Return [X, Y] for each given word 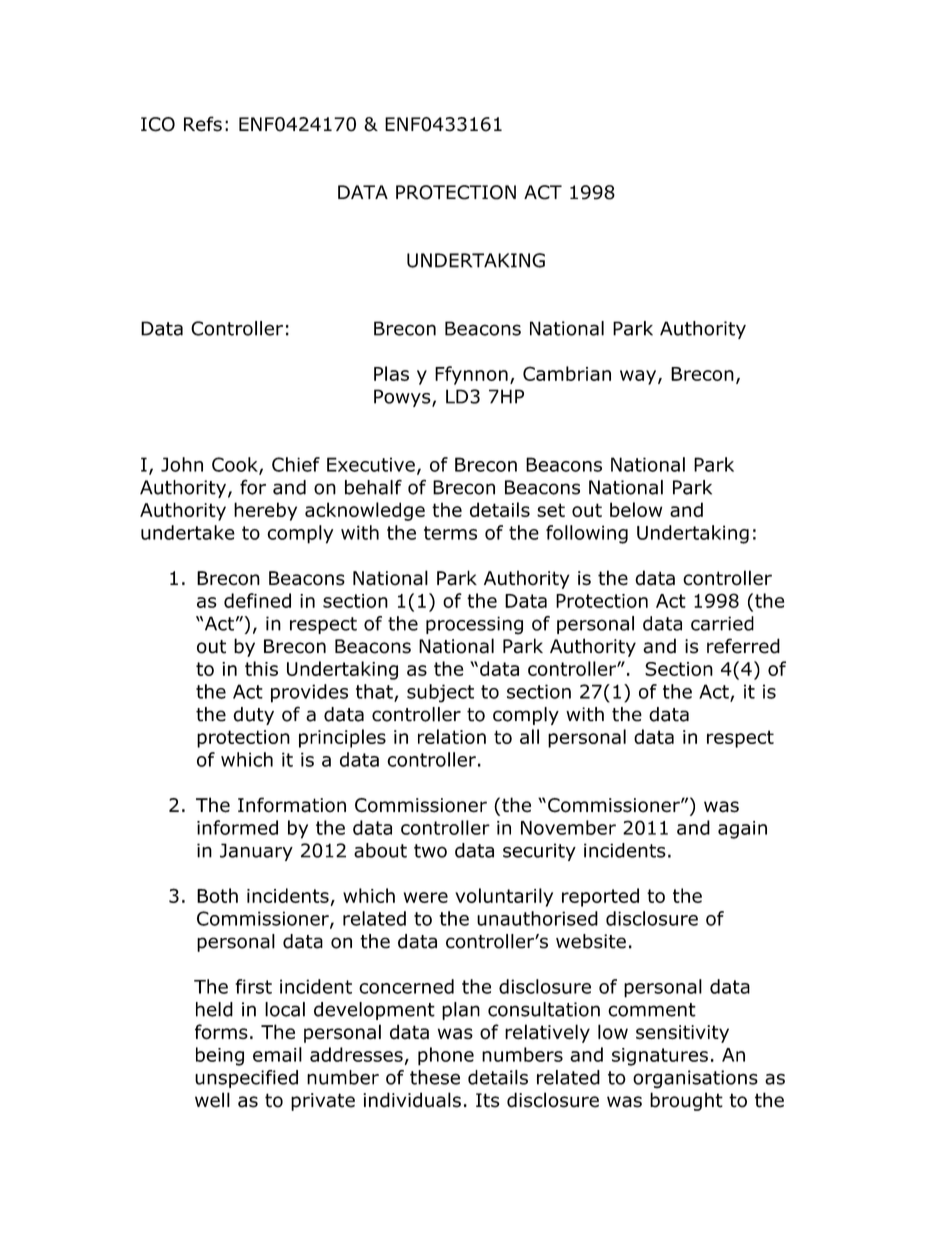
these [435, 1077]
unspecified [246, 1079]
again [742, 830]
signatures [660, 1057]
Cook [236, 465]
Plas [391, 373]
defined [257, 600]
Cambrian [567, 373]
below [636, 509]
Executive [371, 464]
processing [474, 625]
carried [722, 623]
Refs [203, 124]
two [430, 851]
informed [237, 827]
